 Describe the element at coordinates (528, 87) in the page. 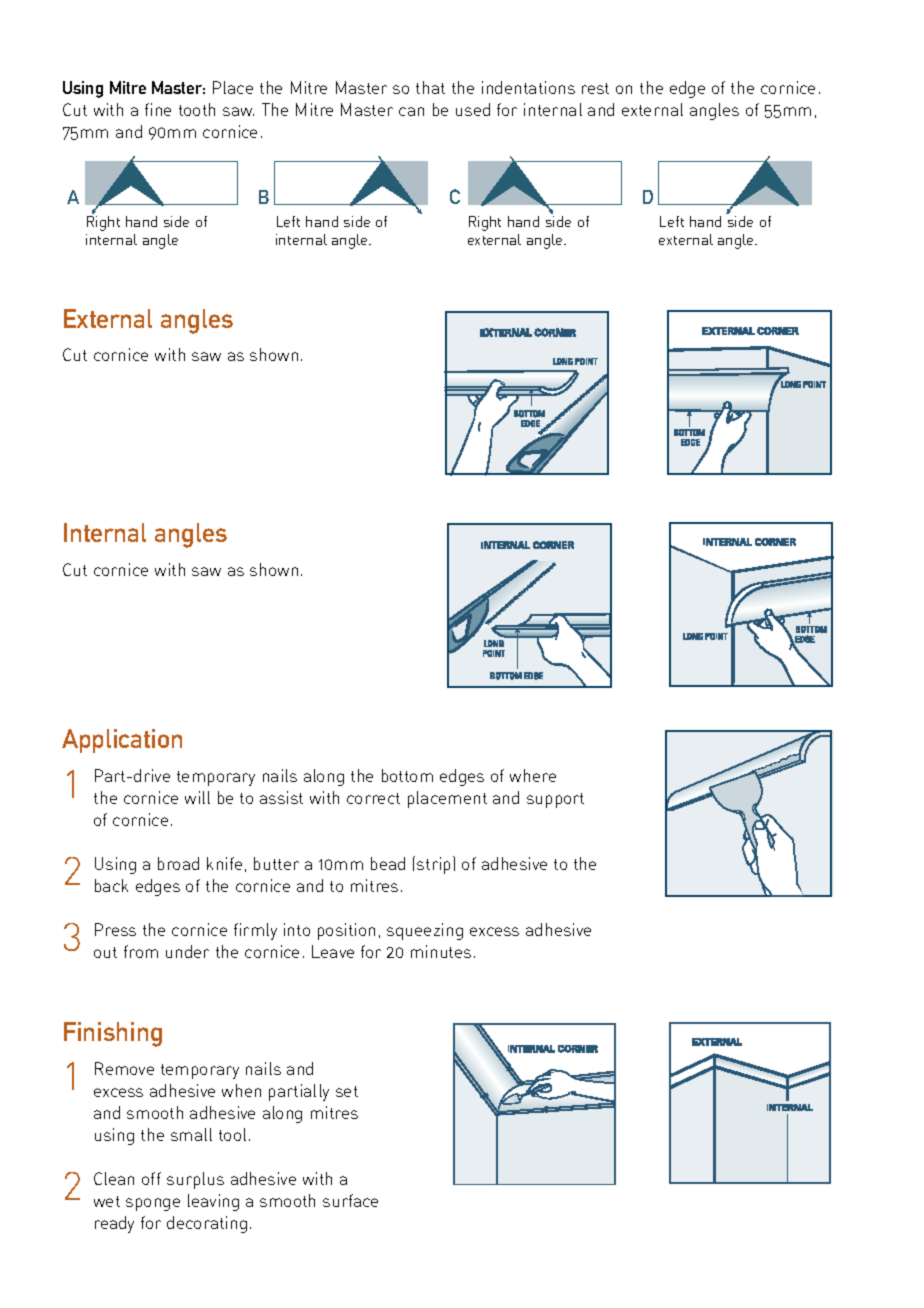

I see `indentations` at that location.
